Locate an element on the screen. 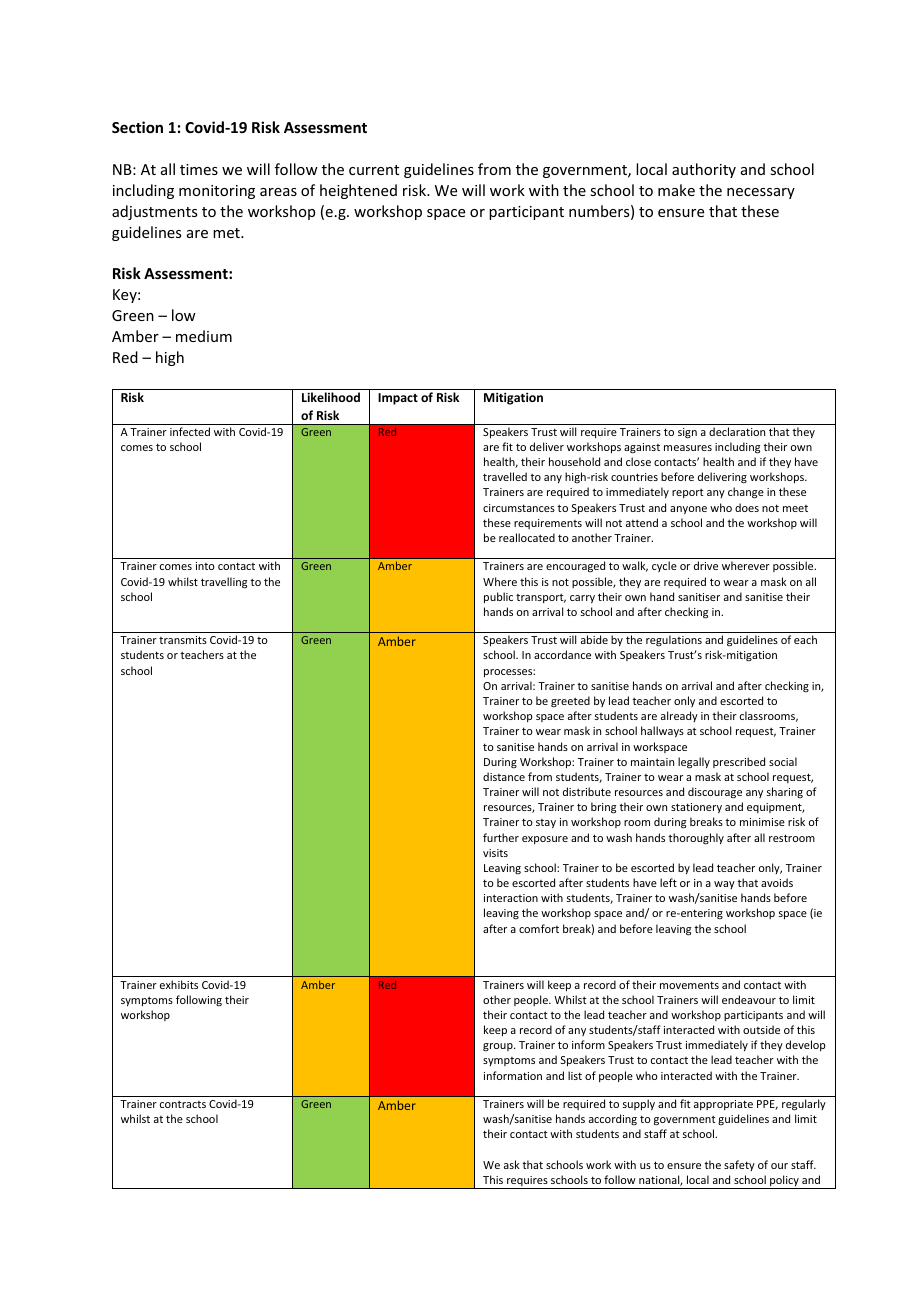  times is located at coordinates (199, 169).
